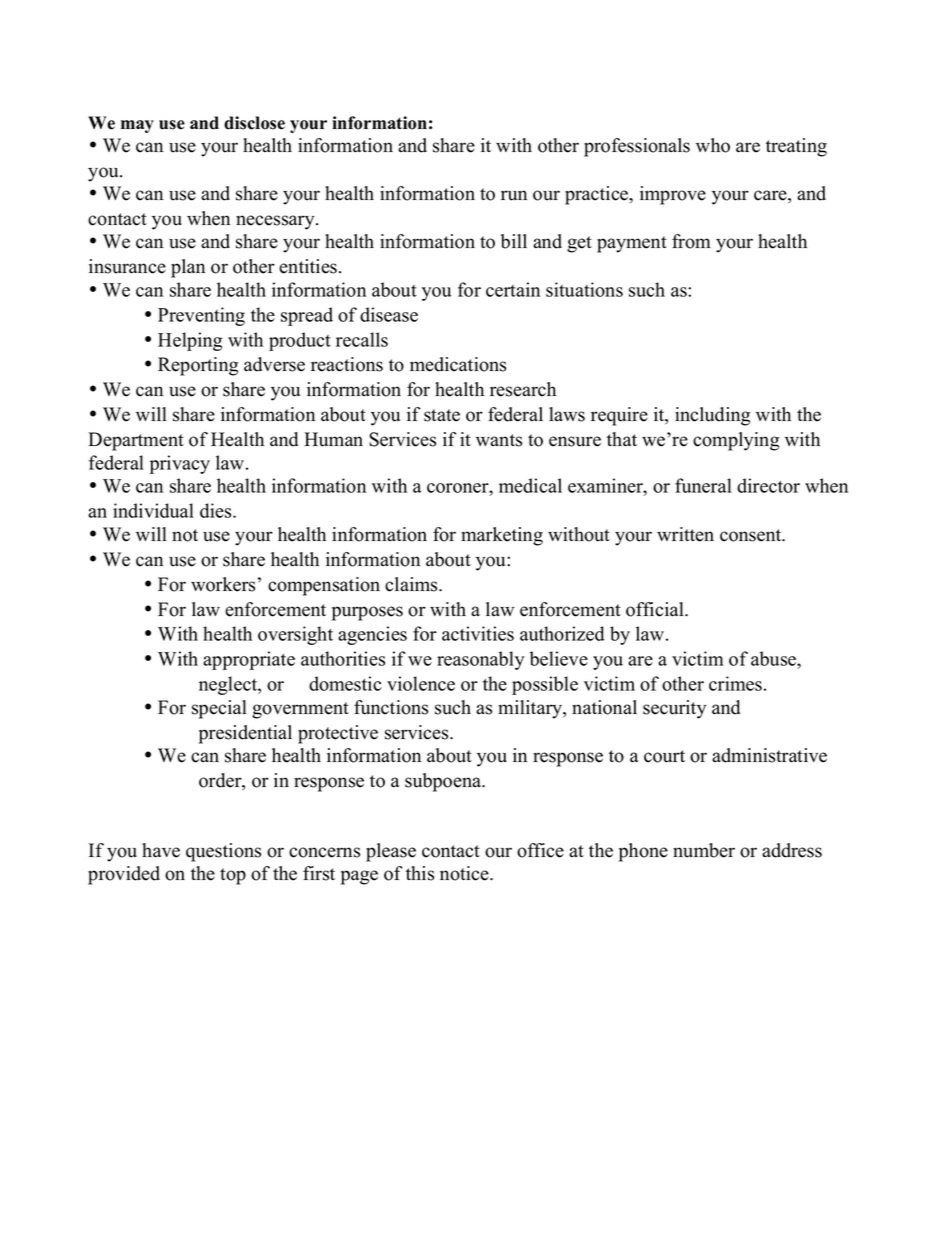 This screenshot has width=952, height=1233. I want to click on state, so click(442, 415).
